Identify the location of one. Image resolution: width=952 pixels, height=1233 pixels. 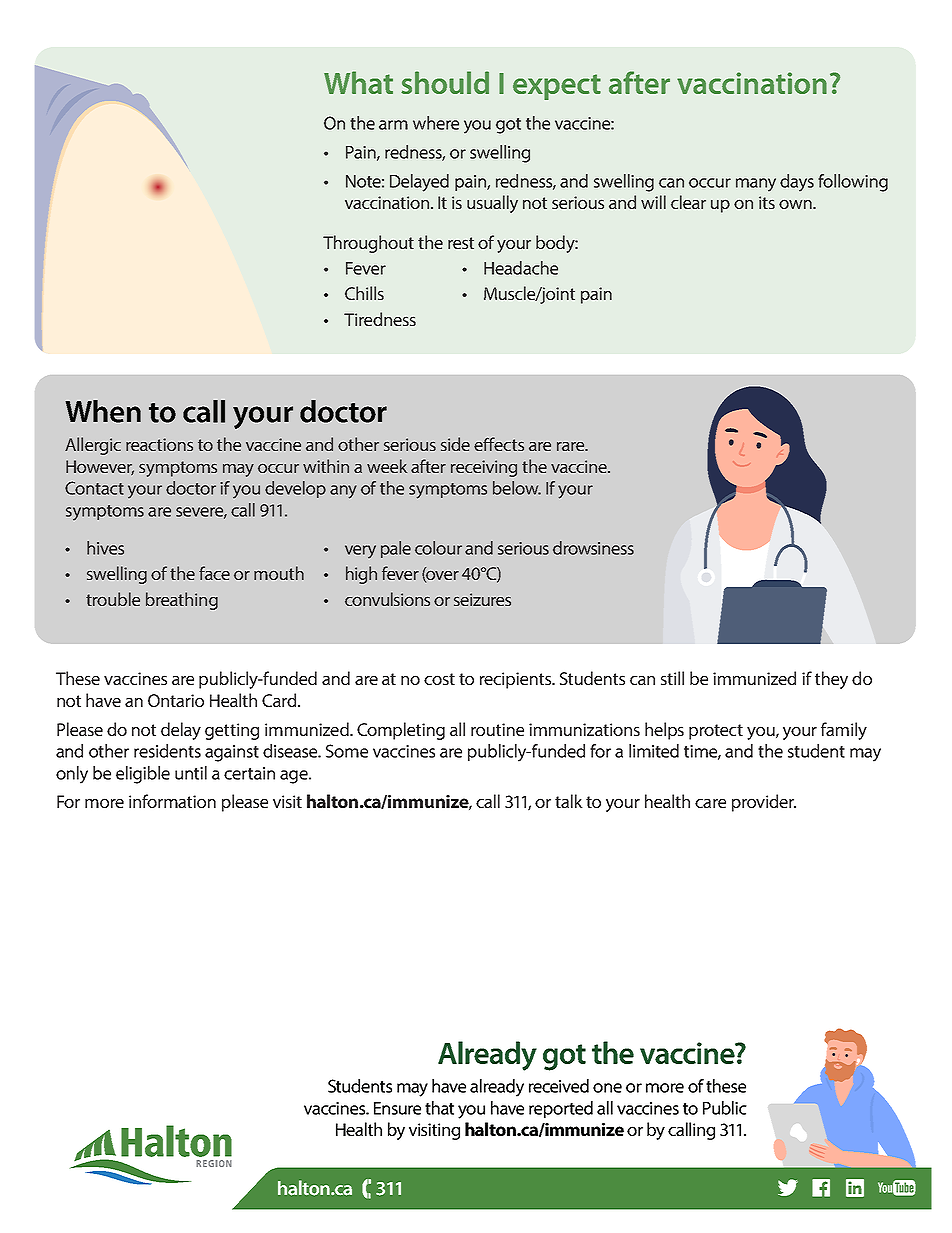
(607, 1088).
